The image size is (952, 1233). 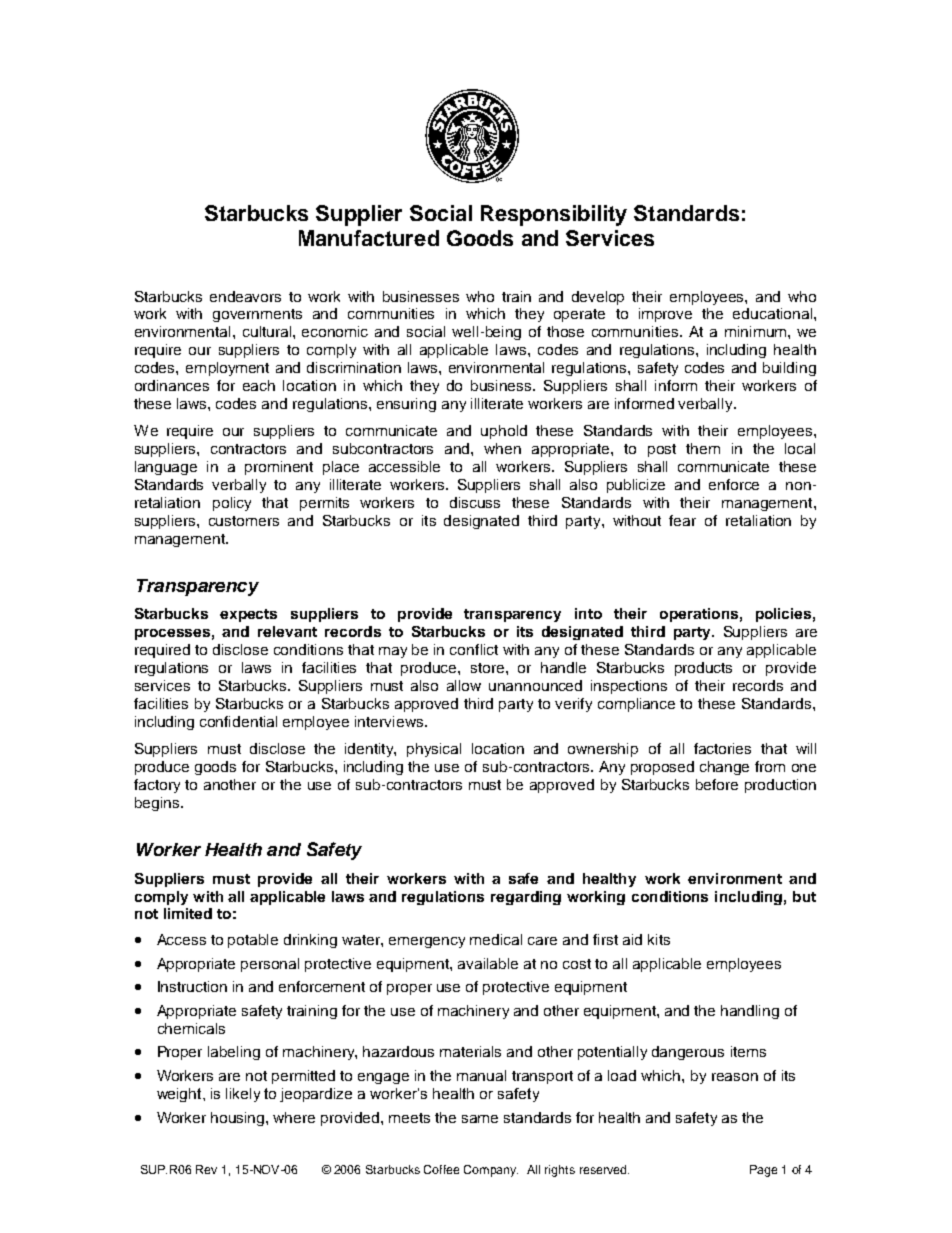 I want to click on educational, so click(x=772, y=313).
